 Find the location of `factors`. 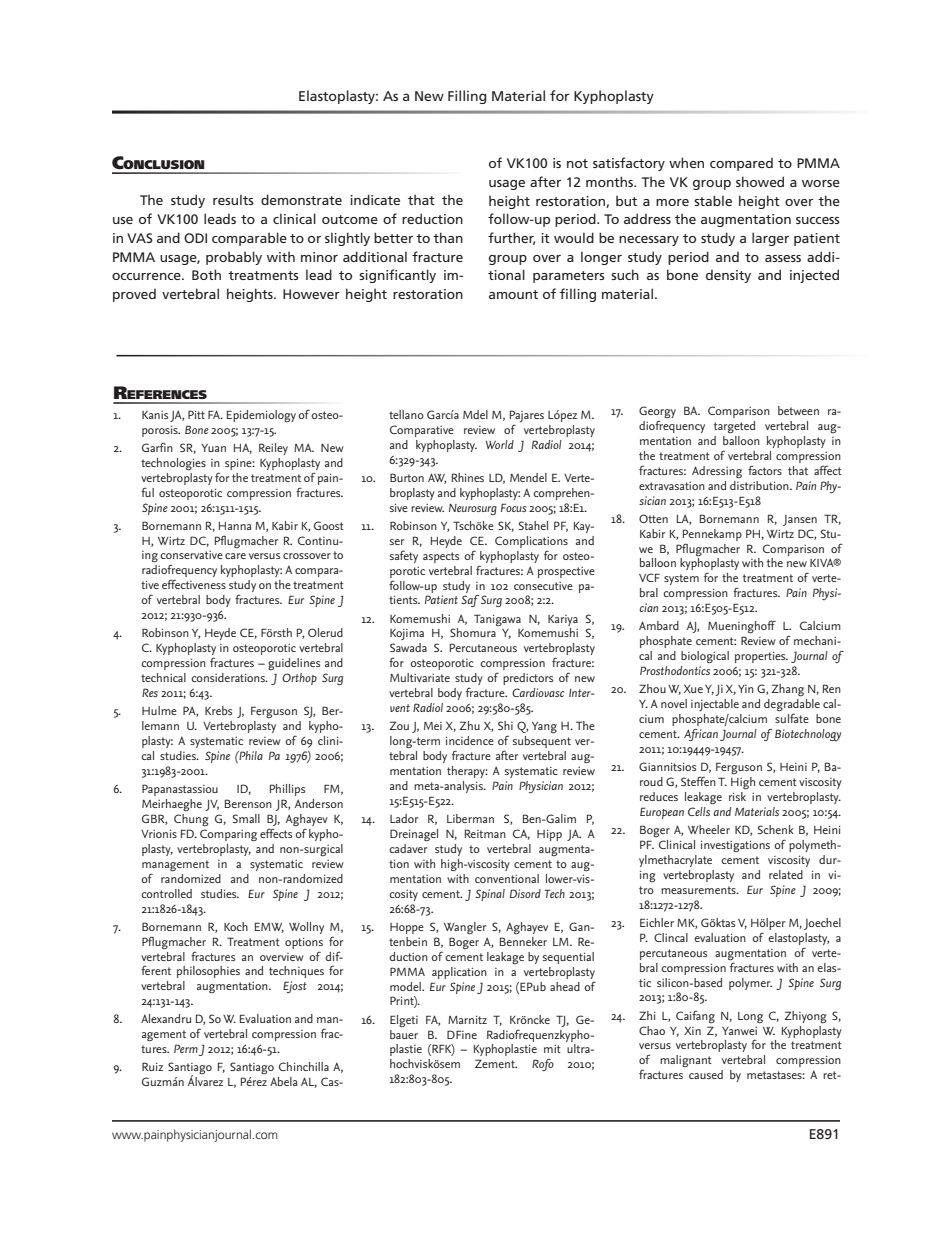

factors is located at coordinates (765, 470).
